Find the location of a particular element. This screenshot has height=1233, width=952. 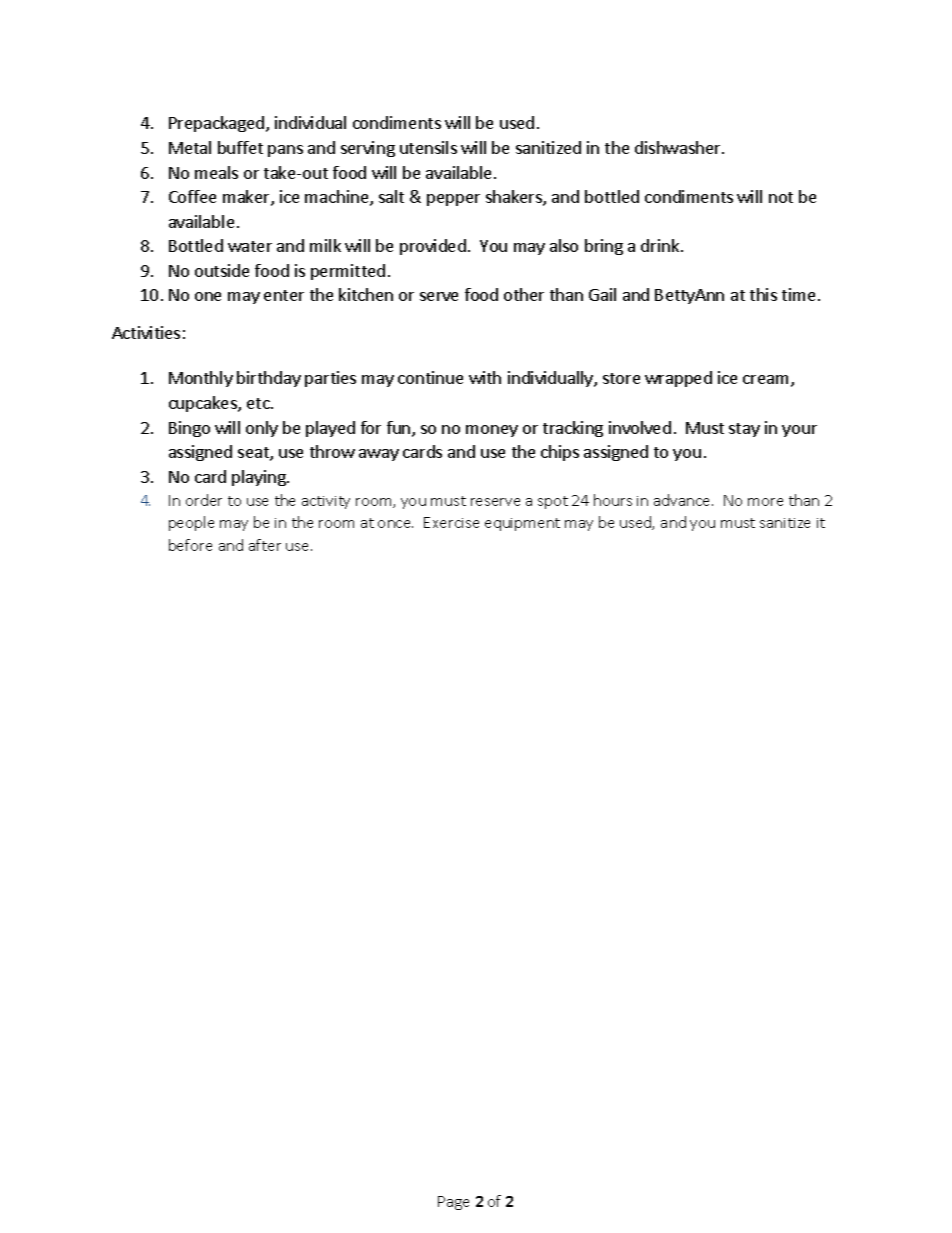

equipment is located at coordinates (522, 524).
